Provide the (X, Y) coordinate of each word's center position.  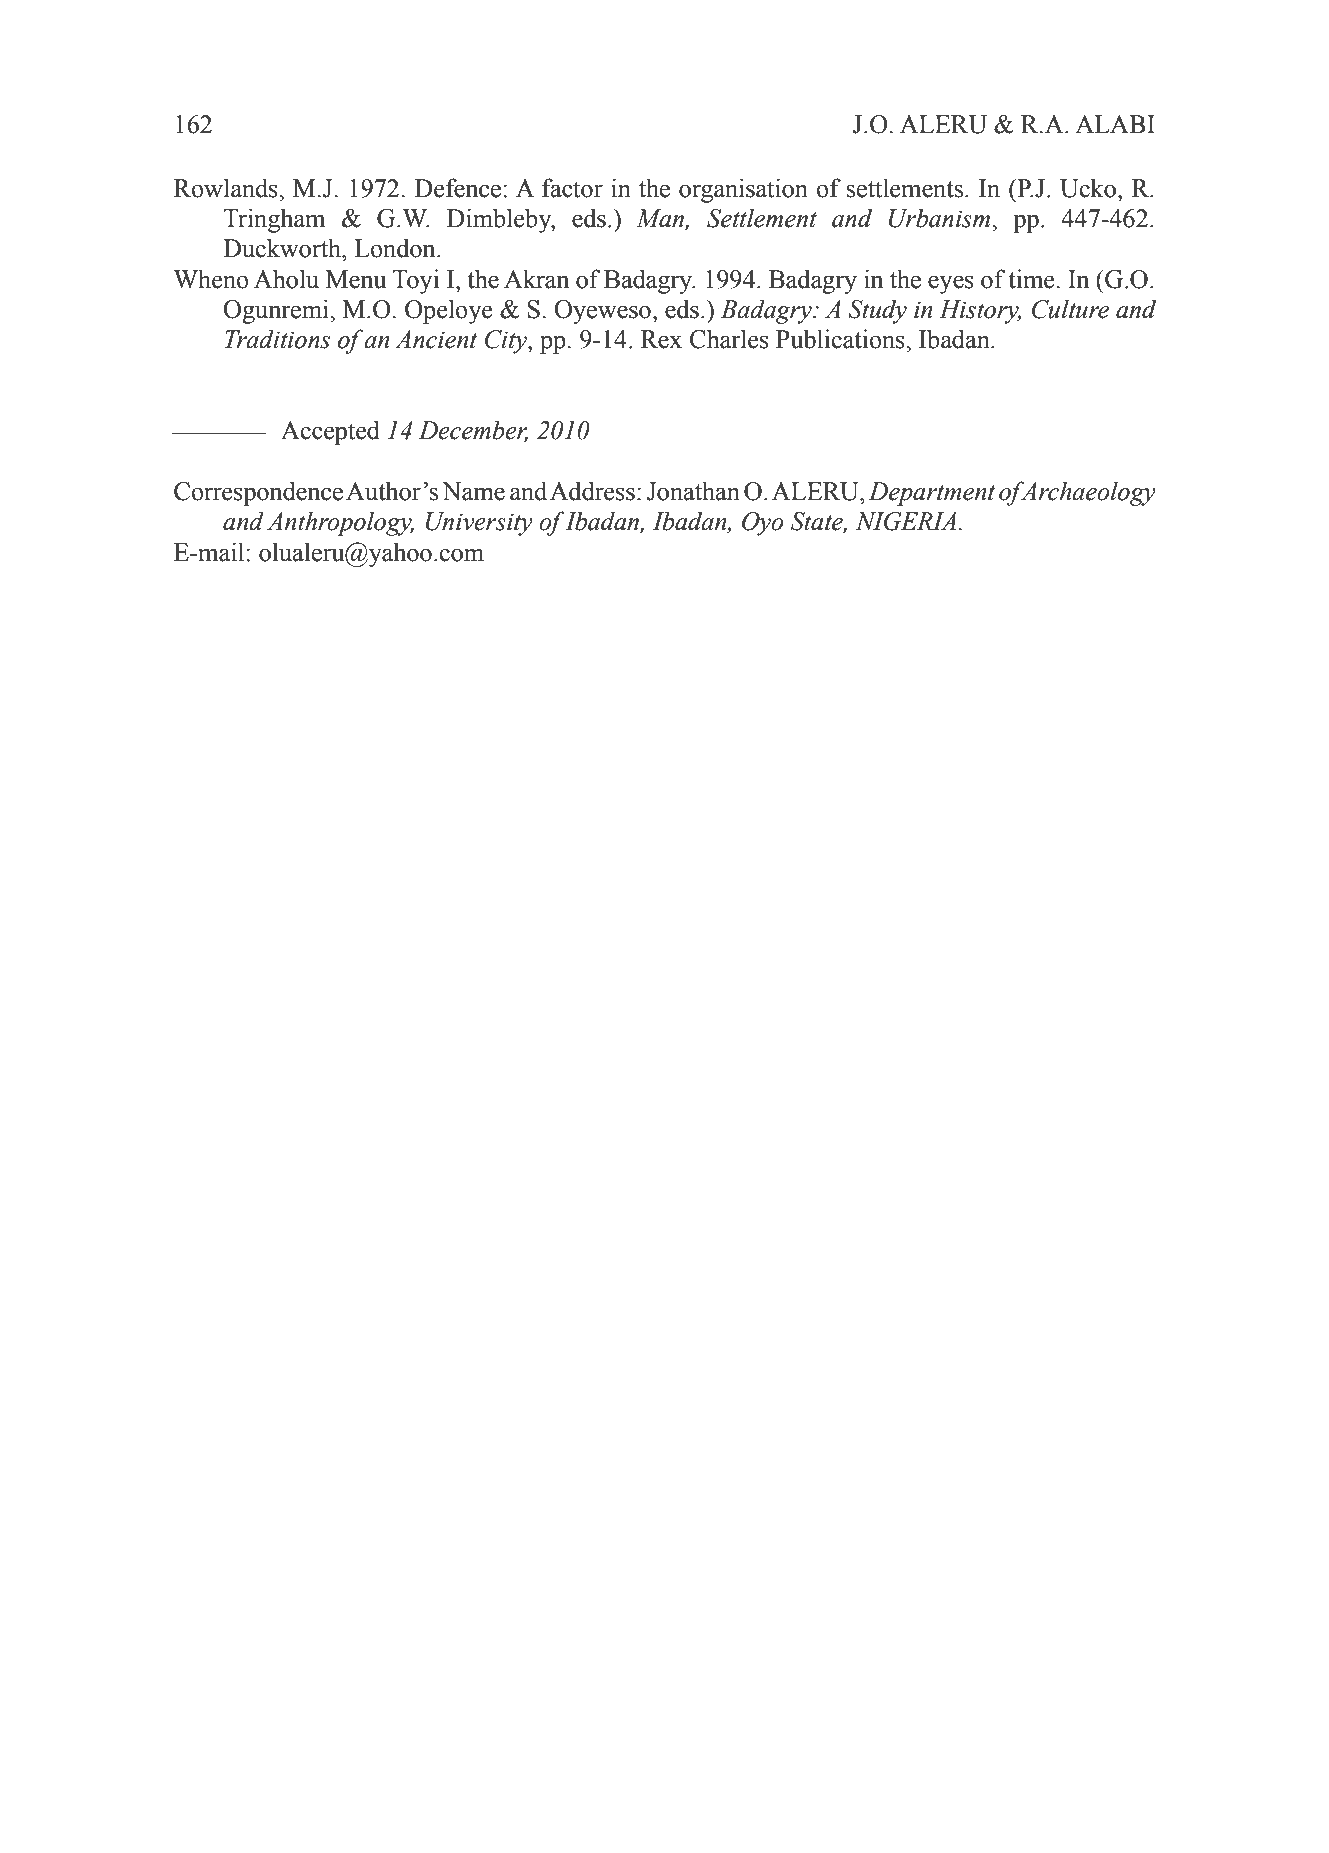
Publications (841, 339)
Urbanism (941, 218)
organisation (743, 190)
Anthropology (340, 523)
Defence (458, 188)
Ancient (436, 339)
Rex (661, 339)
